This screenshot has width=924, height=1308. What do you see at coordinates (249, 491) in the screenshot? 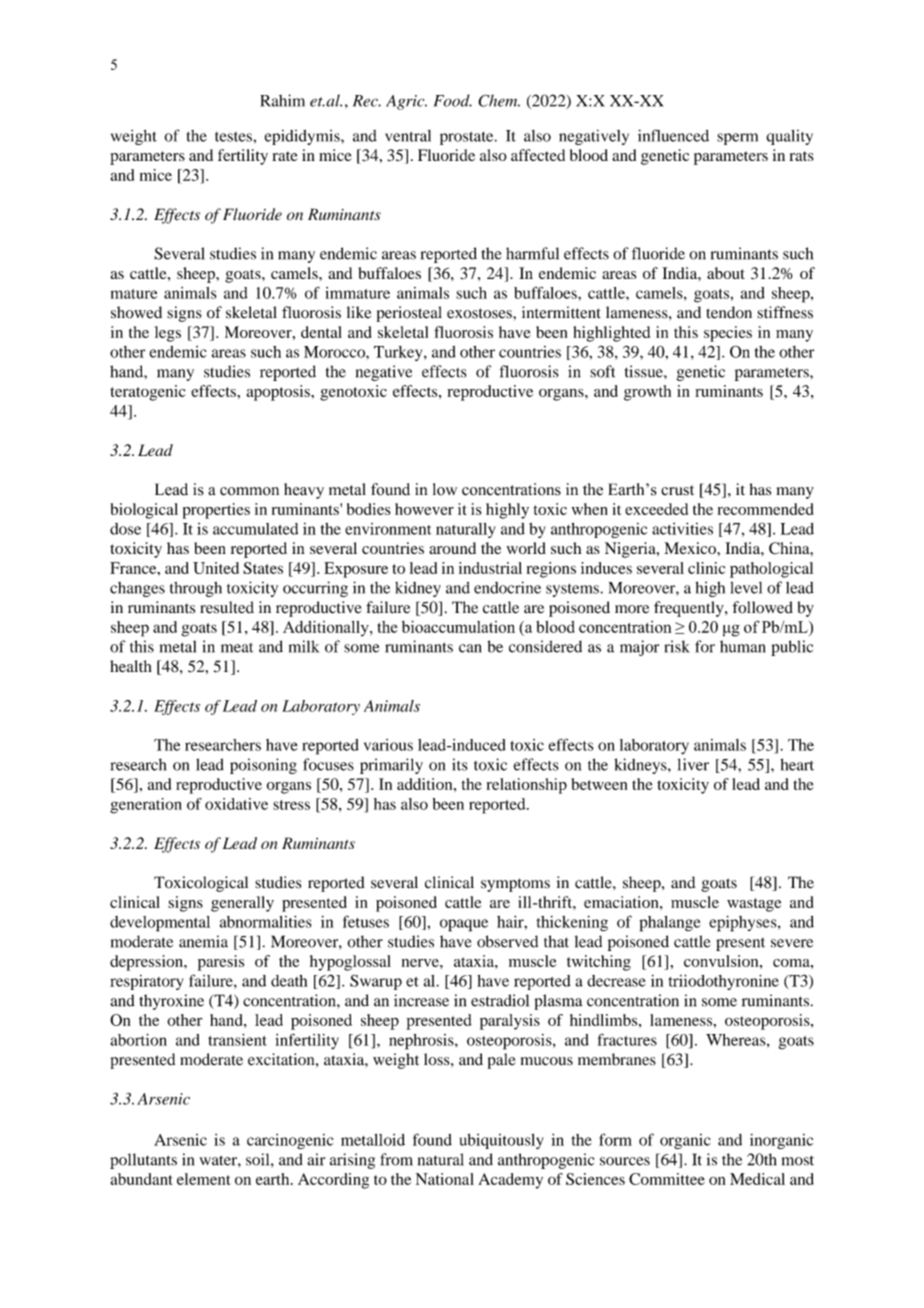
I see `common` at bounding box center [249, 491].
